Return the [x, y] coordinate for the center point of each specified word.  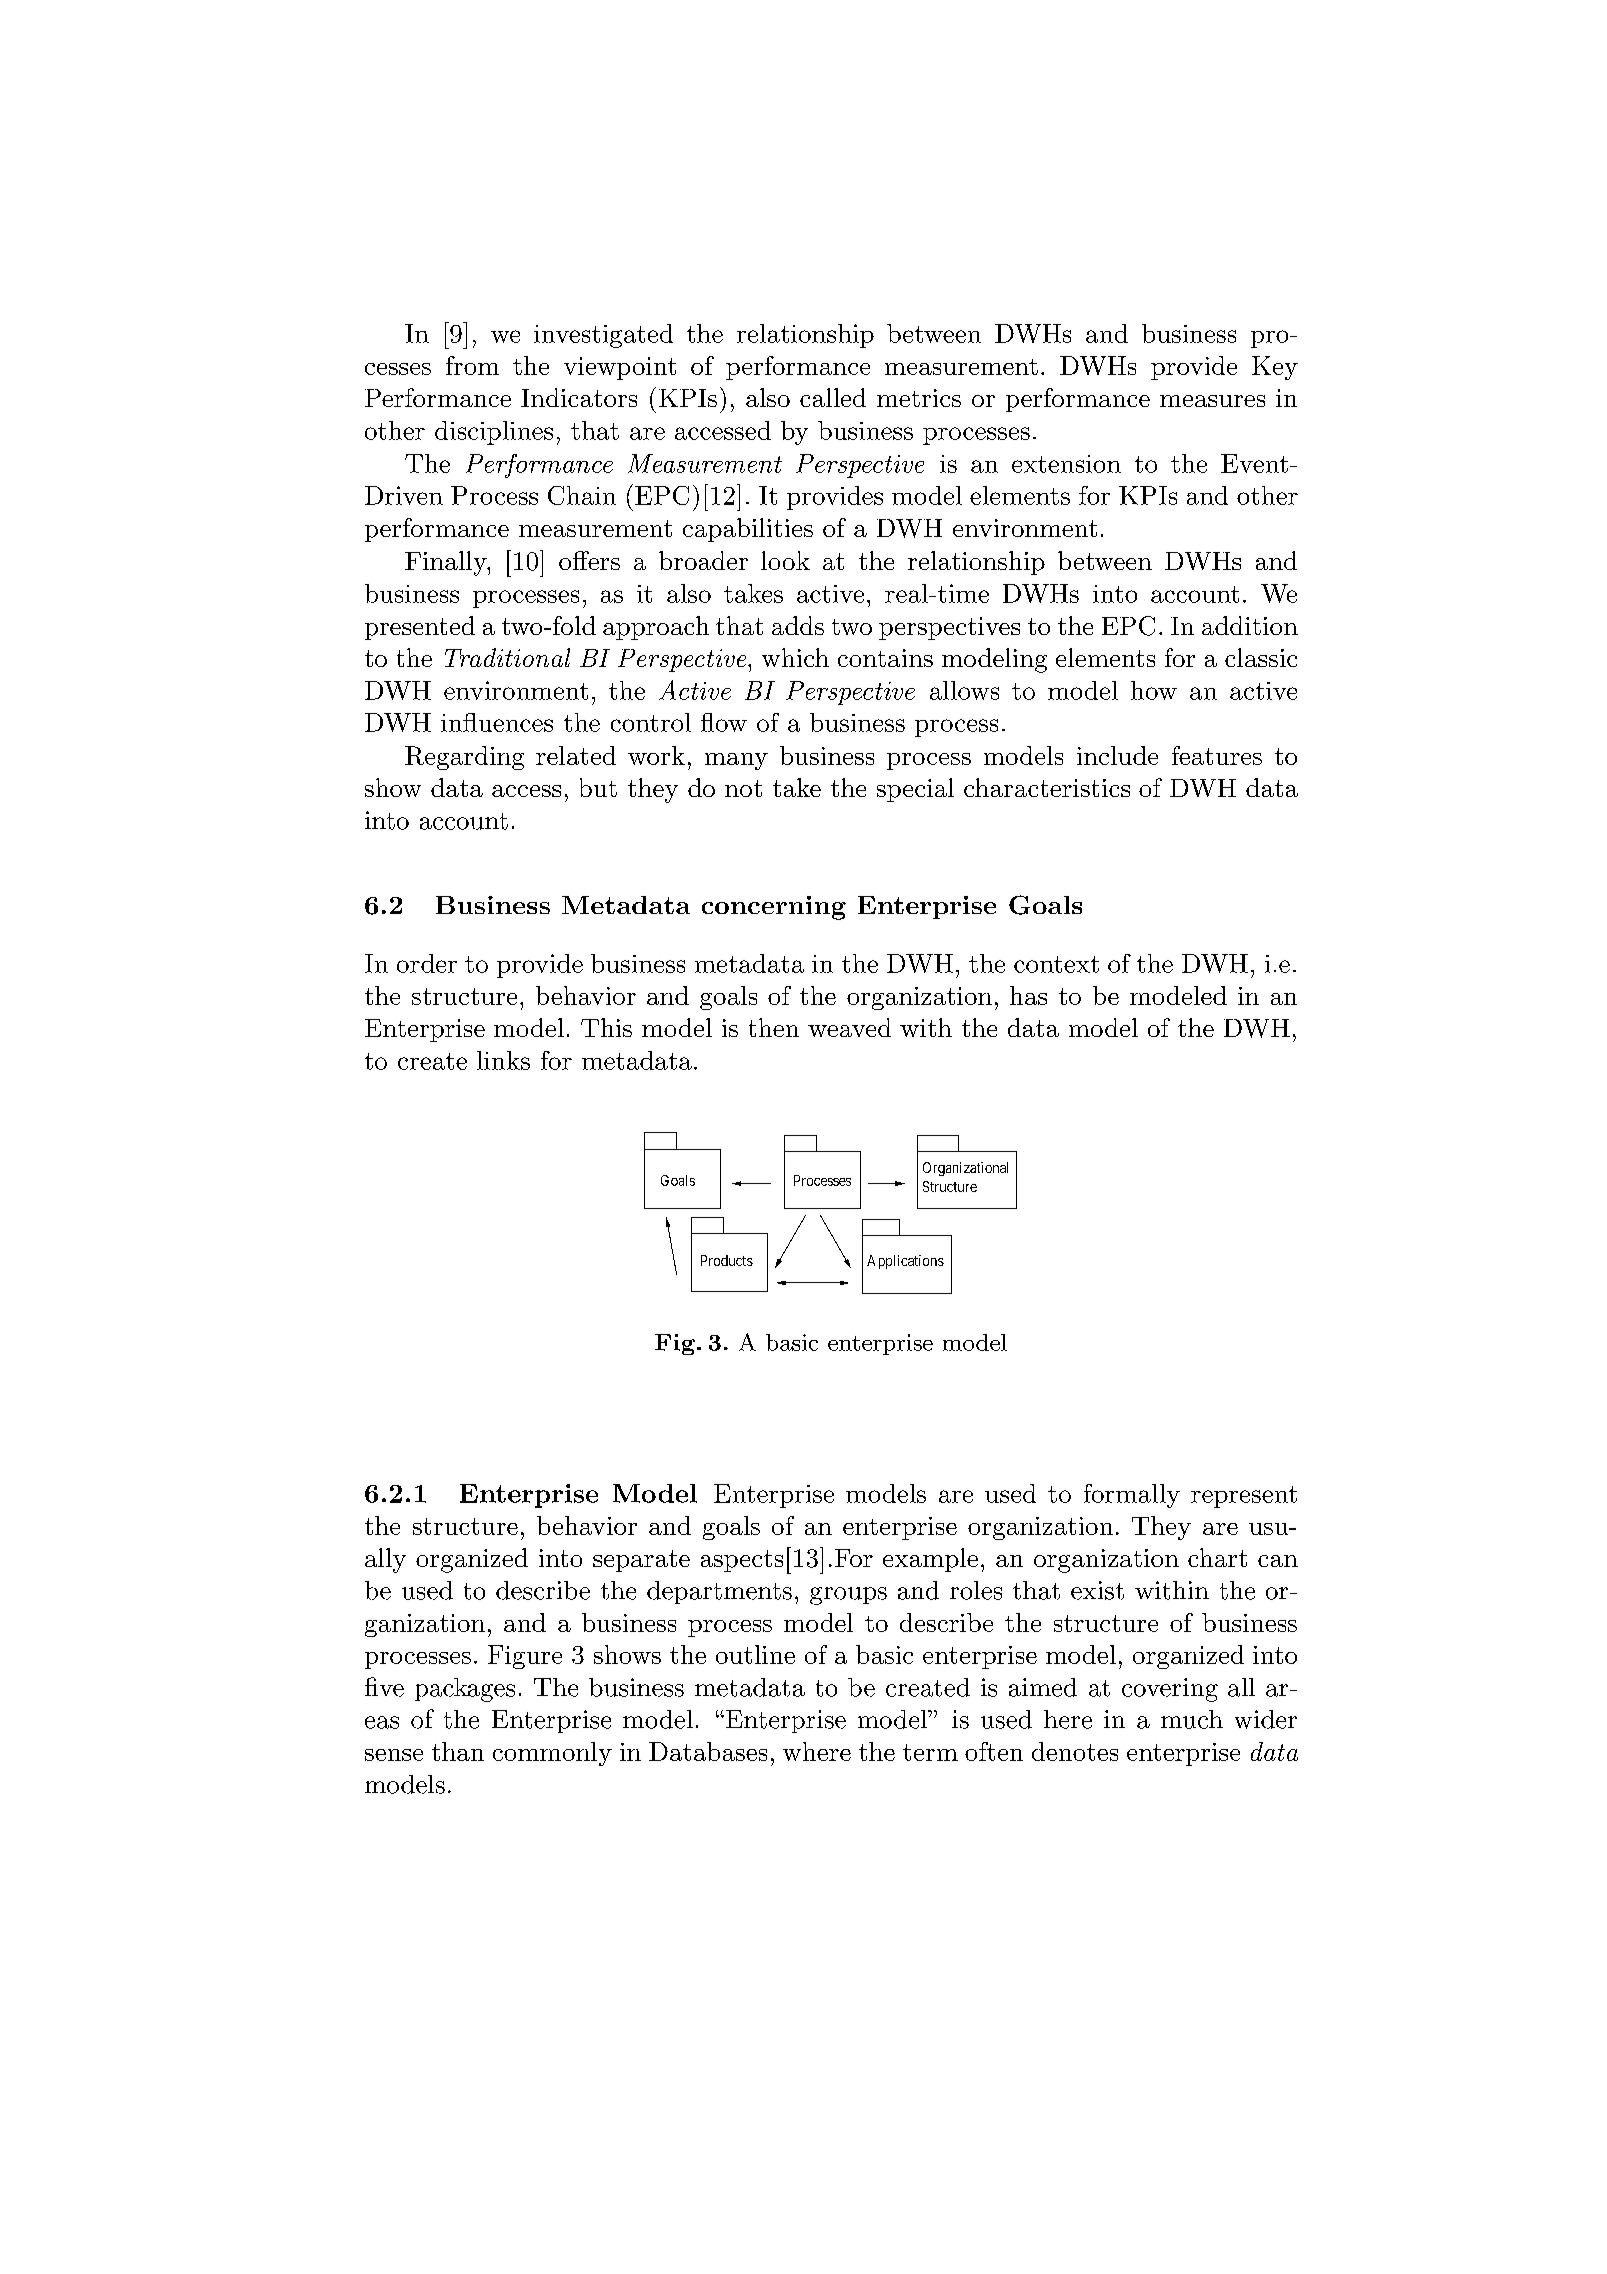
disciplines [494, 433]
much [1192, 1719]
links [503, 1060]
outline [755, 1654]
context [1056, 964]
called [833, 397]
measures [1212, 401]
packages [465, 1690]
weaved [849, 1027]
